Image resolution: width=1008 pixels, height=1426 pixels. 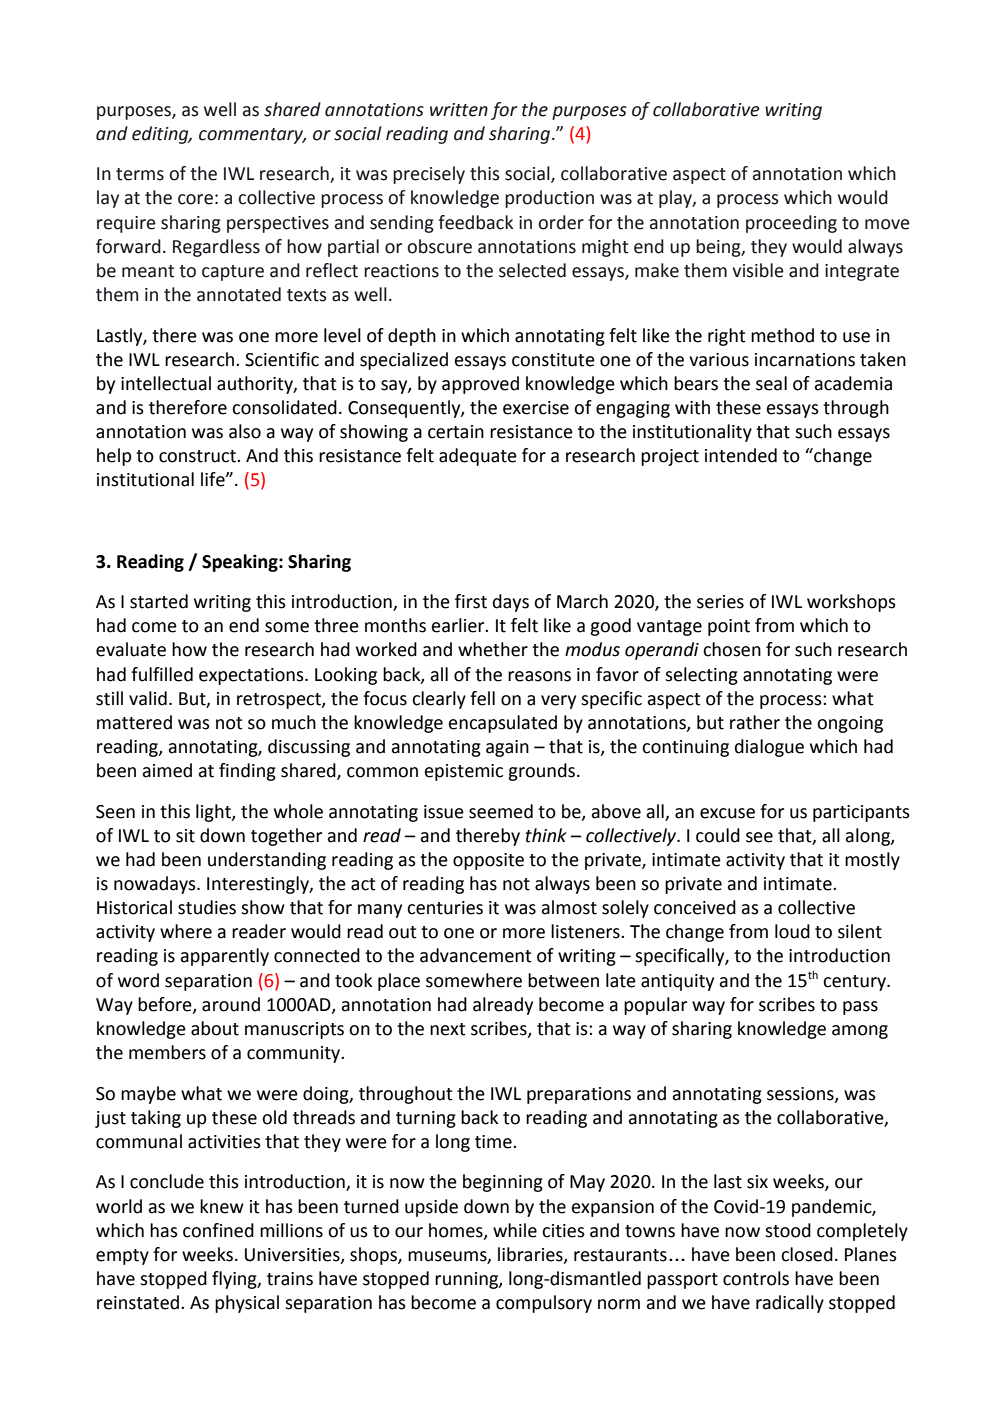 What do you see at coordinates (161, 135) in the screenshot?
I see `editing` at bounding box center [161, 135].
